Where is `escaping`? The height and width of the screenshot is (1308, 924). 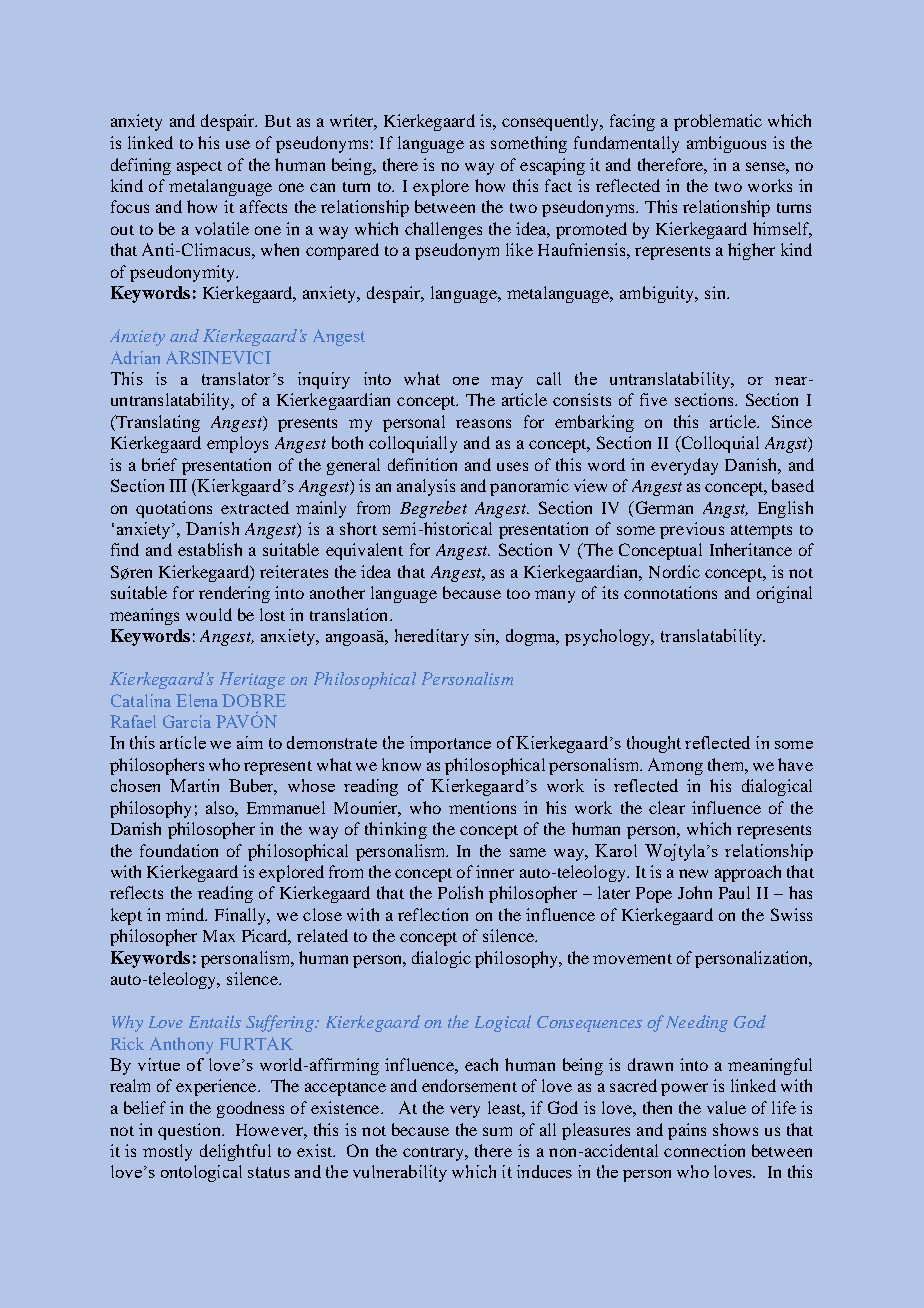
escaping is located at coordinates (552, 166).
